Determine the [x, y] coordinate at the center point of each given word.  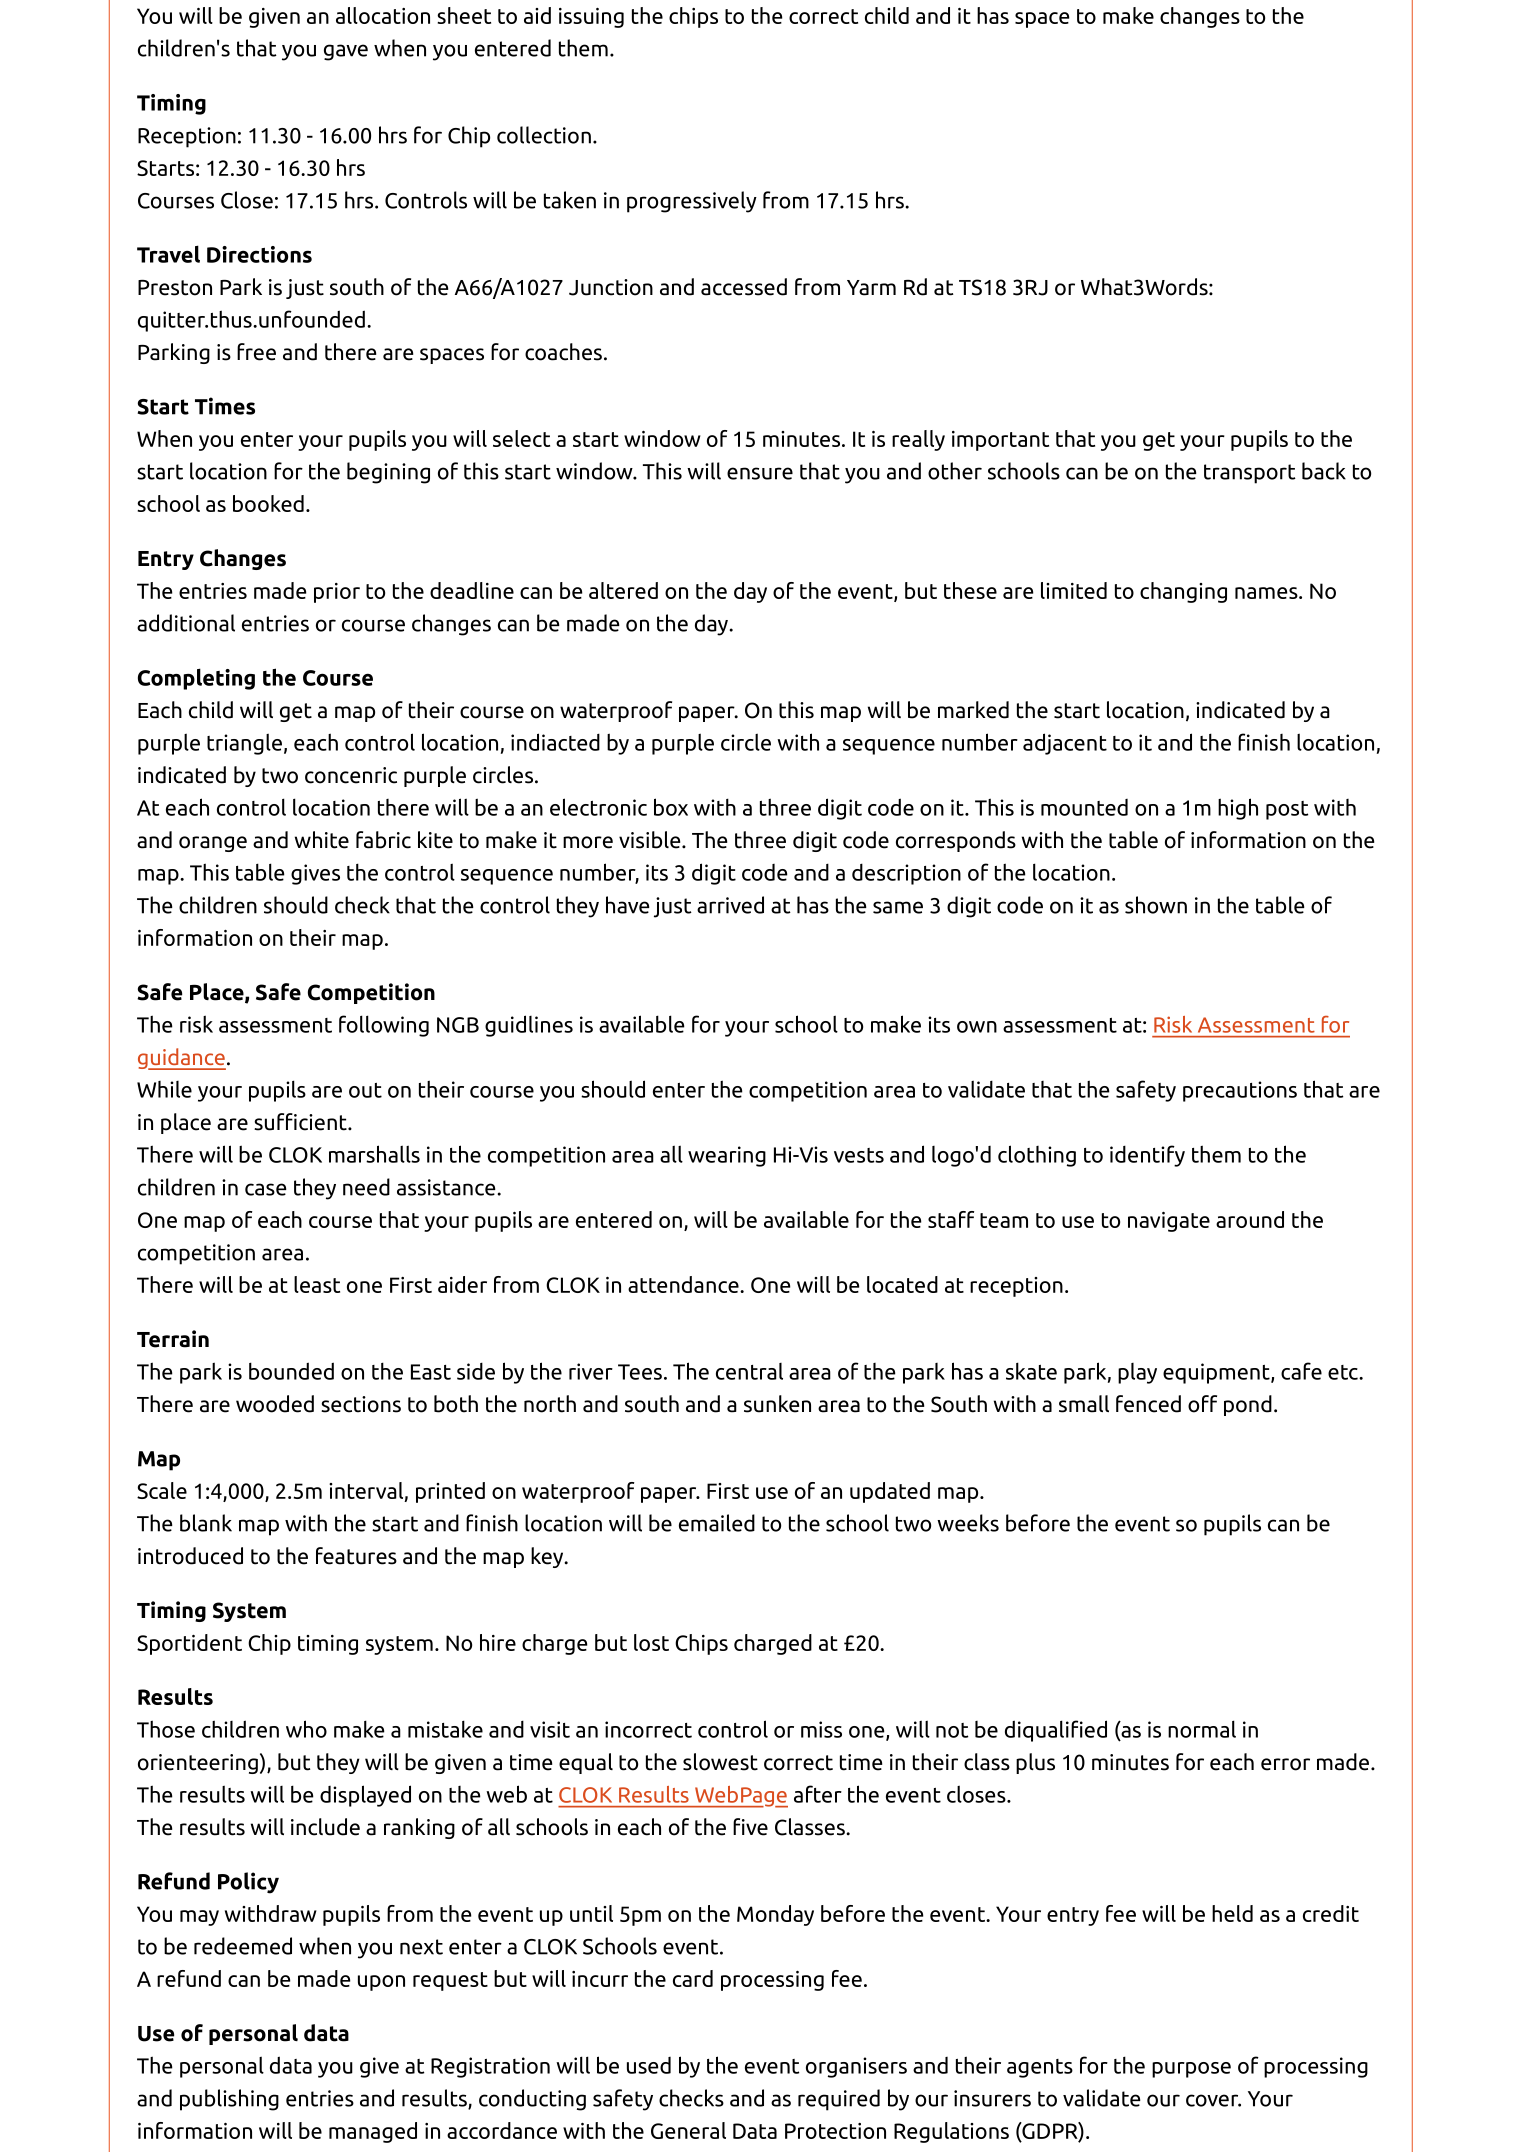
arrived [730, 905]
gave [346, 52]
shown [1156, 905]
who [306, 1729]
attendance [684, 1284]
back [1324, 471]
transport [1250, 474]
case [266, 1189]
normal [1202, 1729]
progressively [692, 202]
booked [268, 503]
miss [821, 1729]
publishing [229, 2100]
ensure [760, 473]
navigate [1169, 1222]
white [322, 840]
